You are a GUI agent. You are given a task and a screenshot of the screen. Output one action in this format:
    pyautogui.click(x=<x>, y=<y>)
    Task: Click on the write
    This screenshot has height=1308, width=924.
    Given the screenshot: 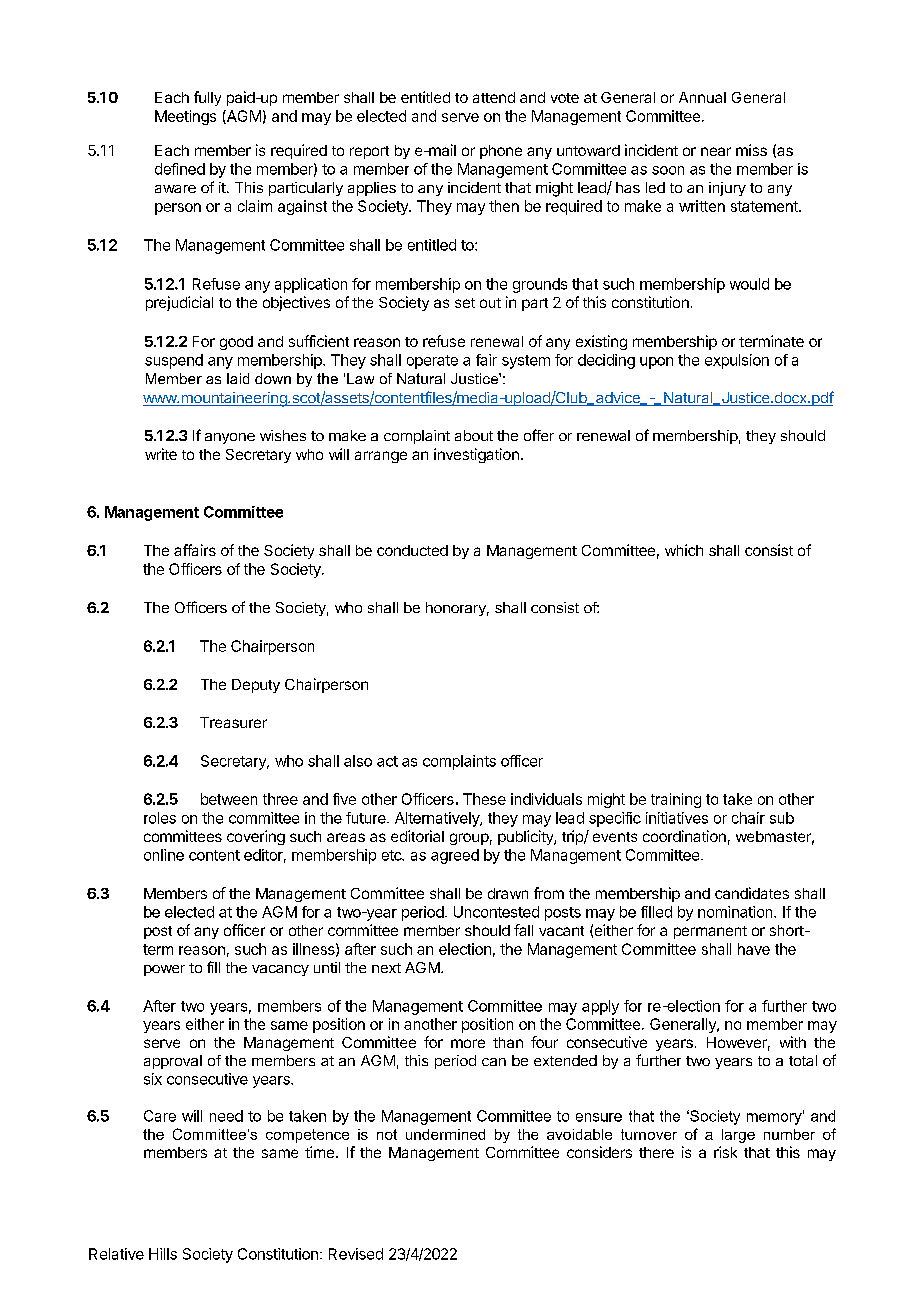 What is the action you would take?
    pyautogui.click(x=161, y=454)
